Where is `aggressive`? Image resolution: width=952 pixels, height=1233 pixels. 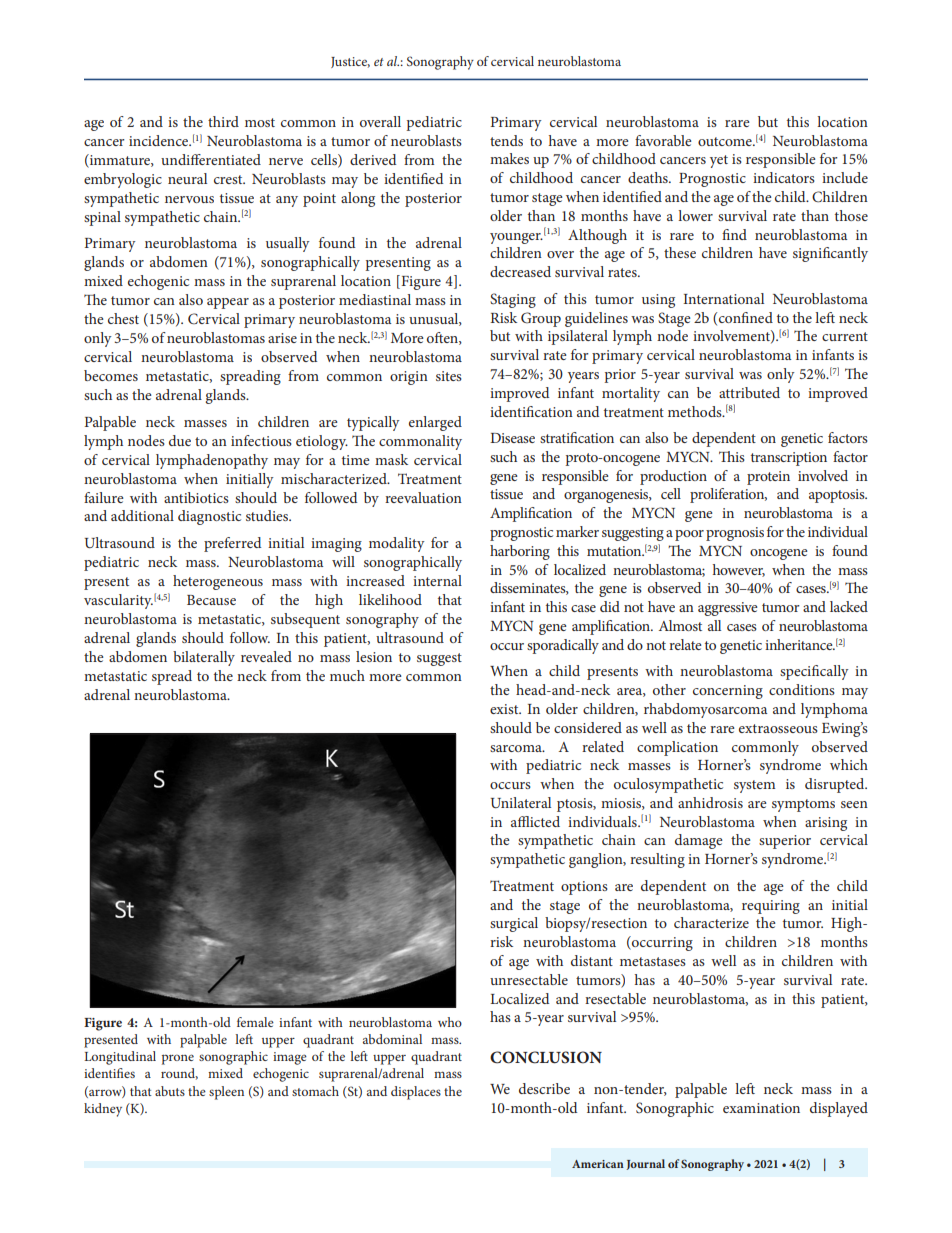 aggressive is located at coordinates (728, 609).
